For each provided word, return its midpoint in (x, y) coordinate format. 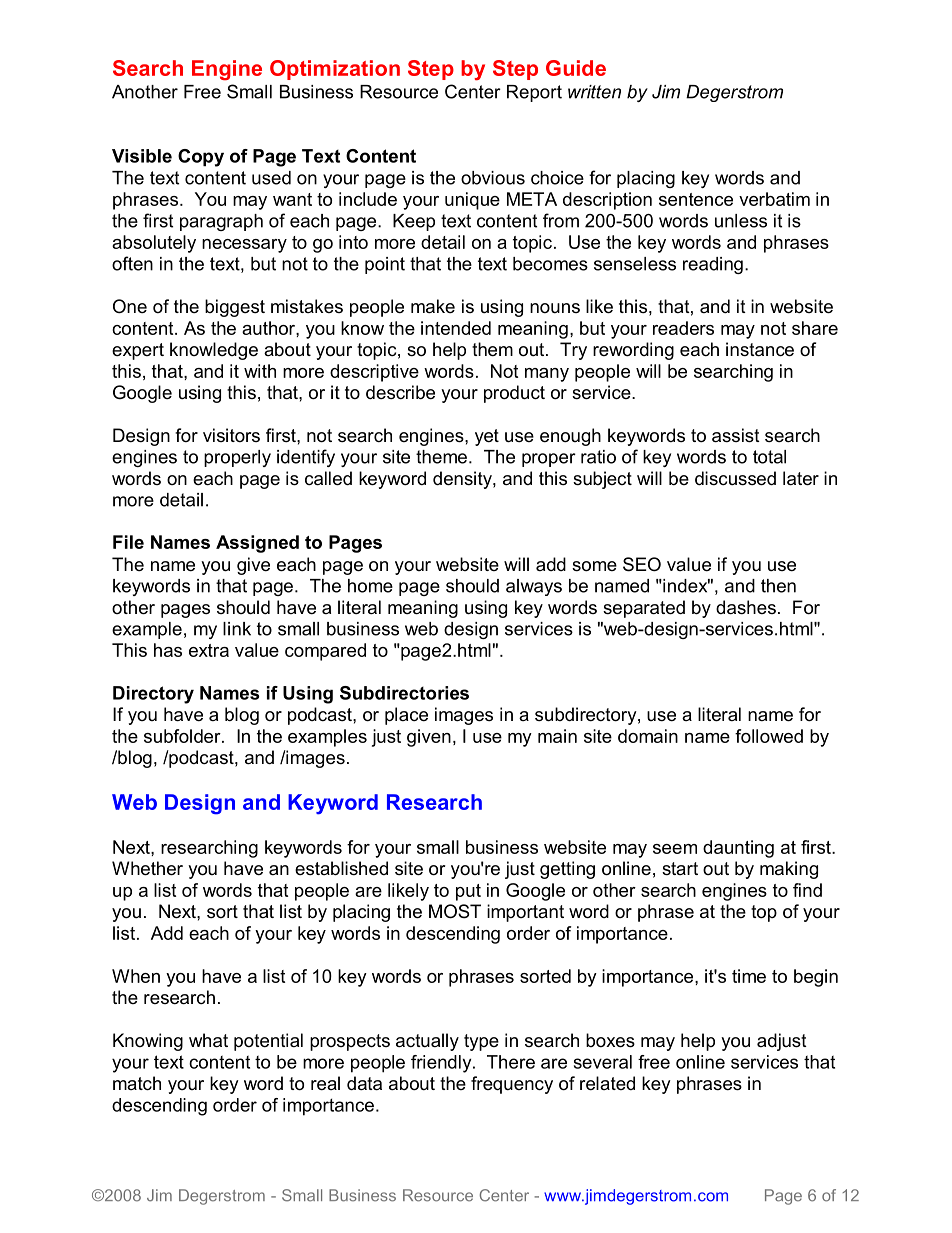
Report (534, 93)
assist (736, 435)
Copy (201, 158)
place (406, 716)
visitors (231, 435)
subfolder (183, 736)
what (208, 1040)
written (594, 92)
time (749, 976)
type (481, 1042)
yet (487, 437)
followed (769, 736)
